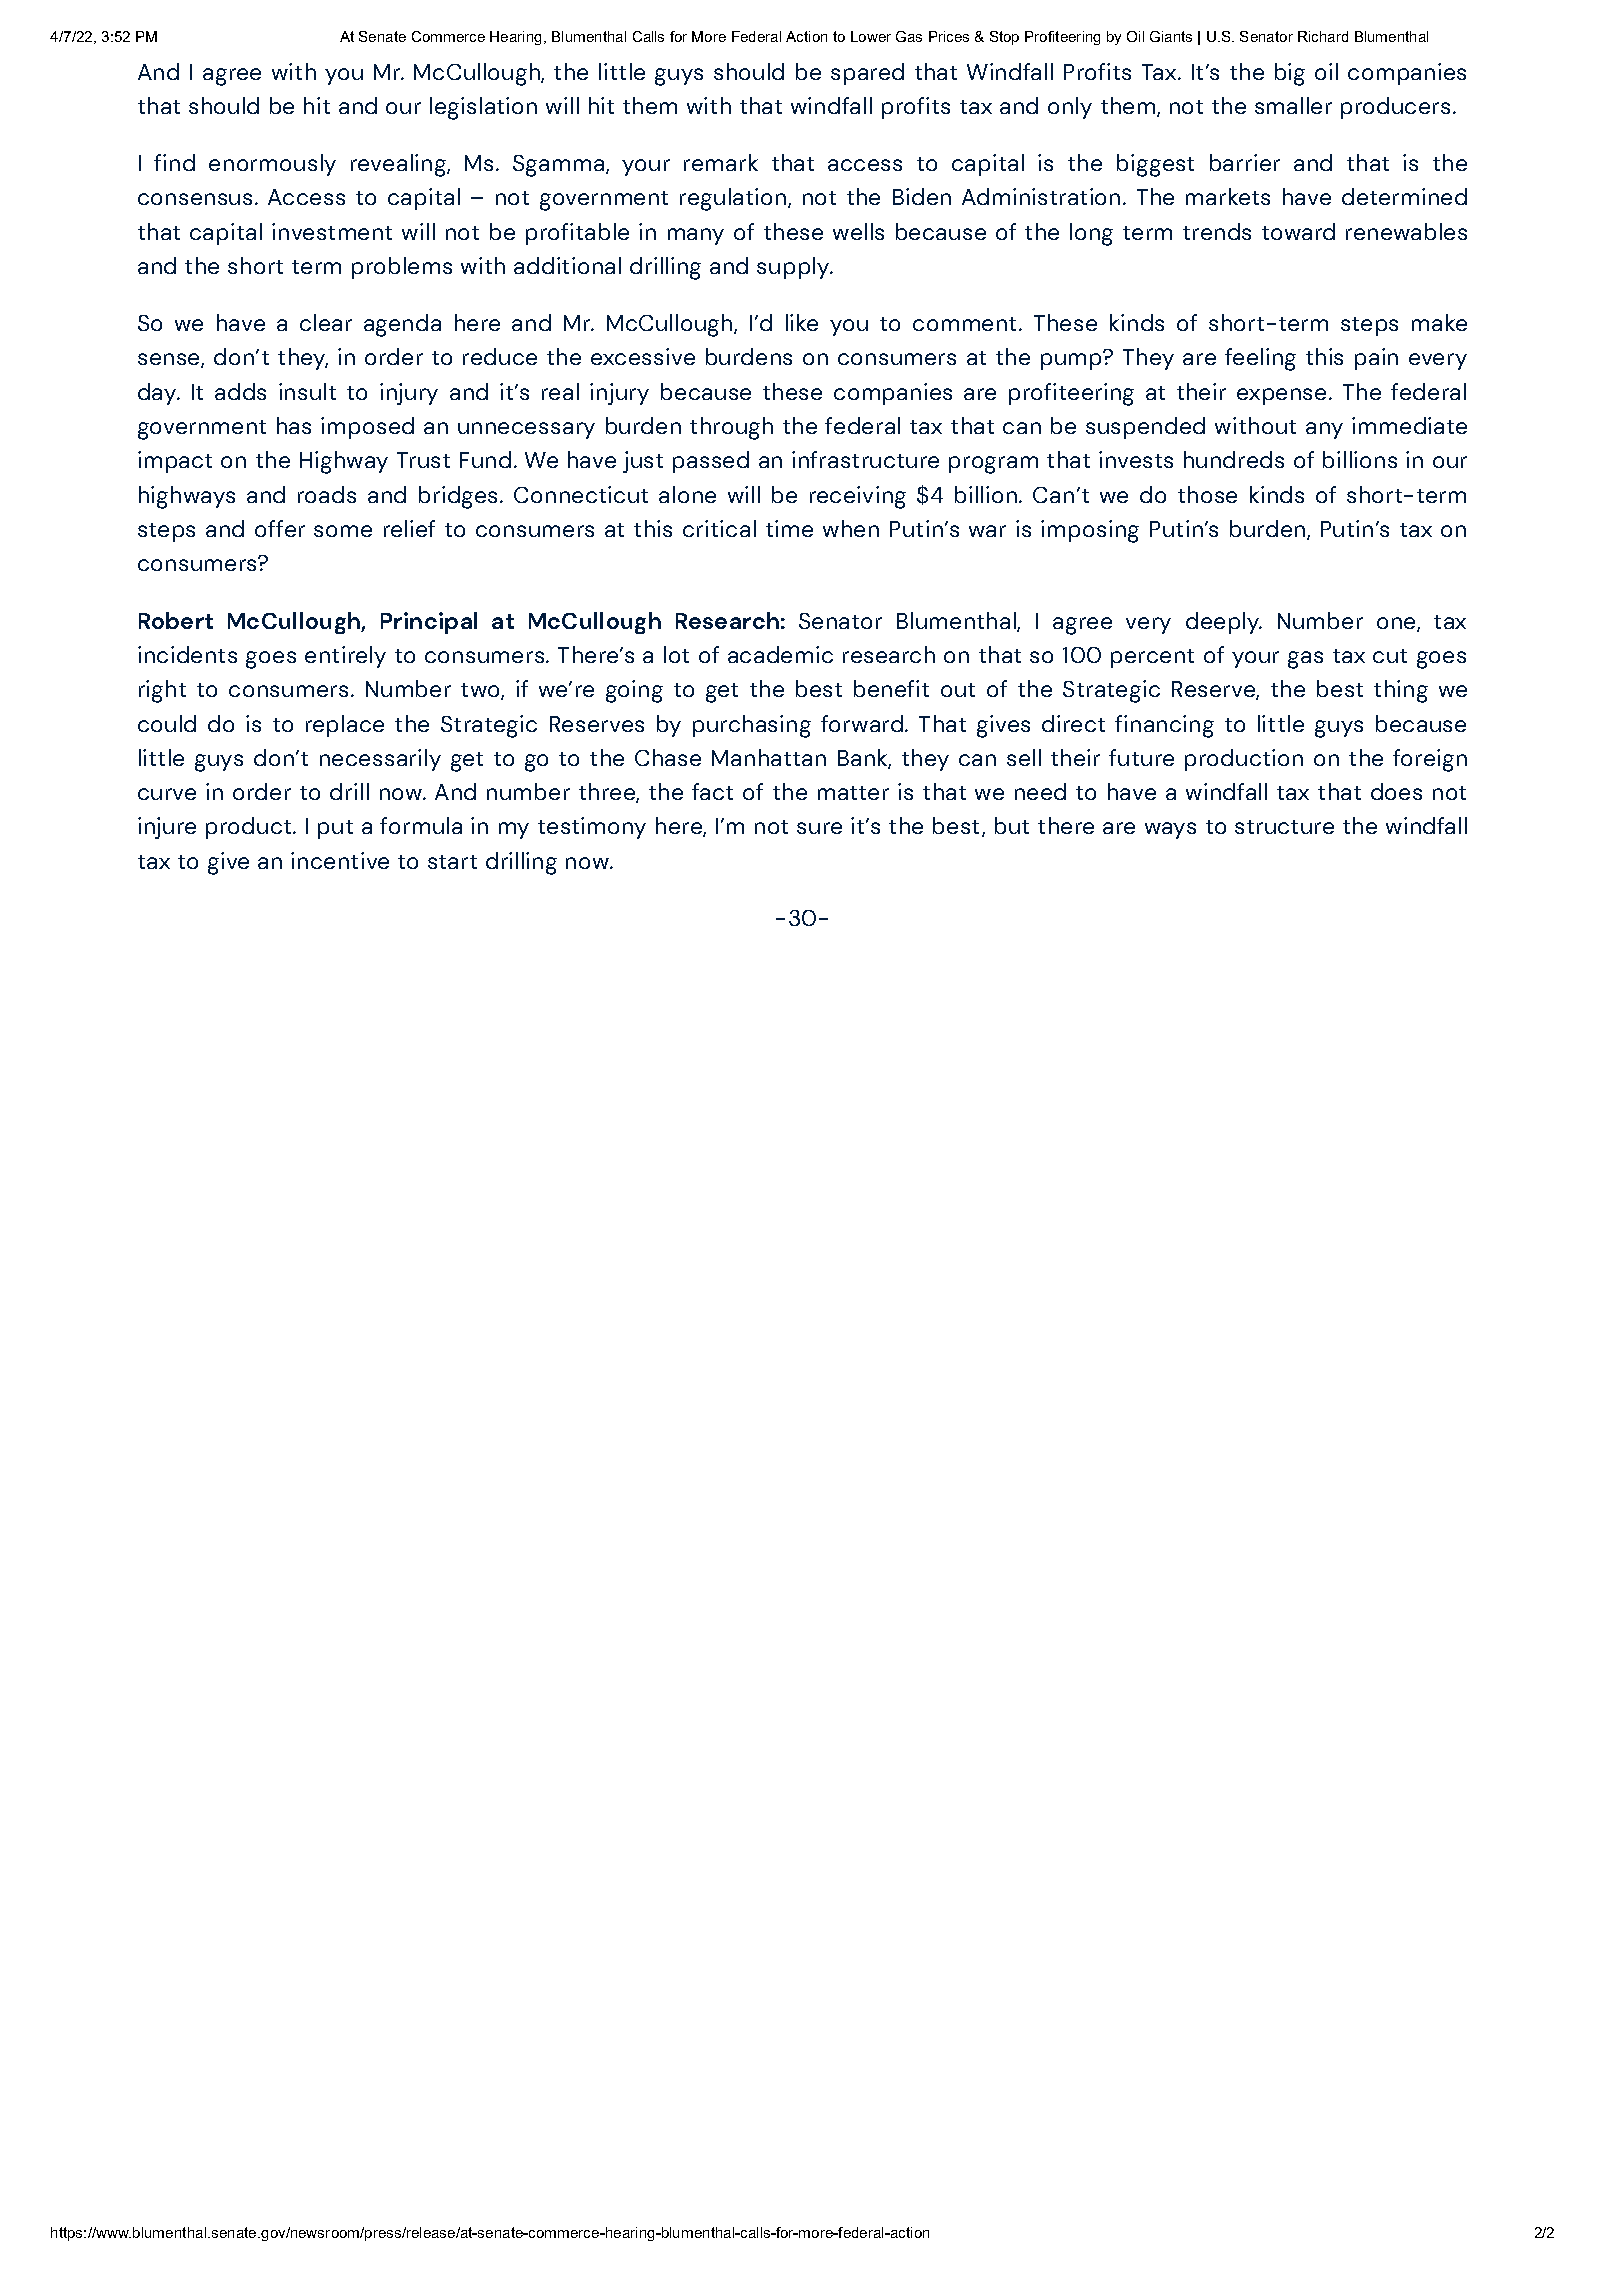 Image resolution: width=1605 pixels, height=2271 pixels. I want to click on spared, so click(867, 74).
